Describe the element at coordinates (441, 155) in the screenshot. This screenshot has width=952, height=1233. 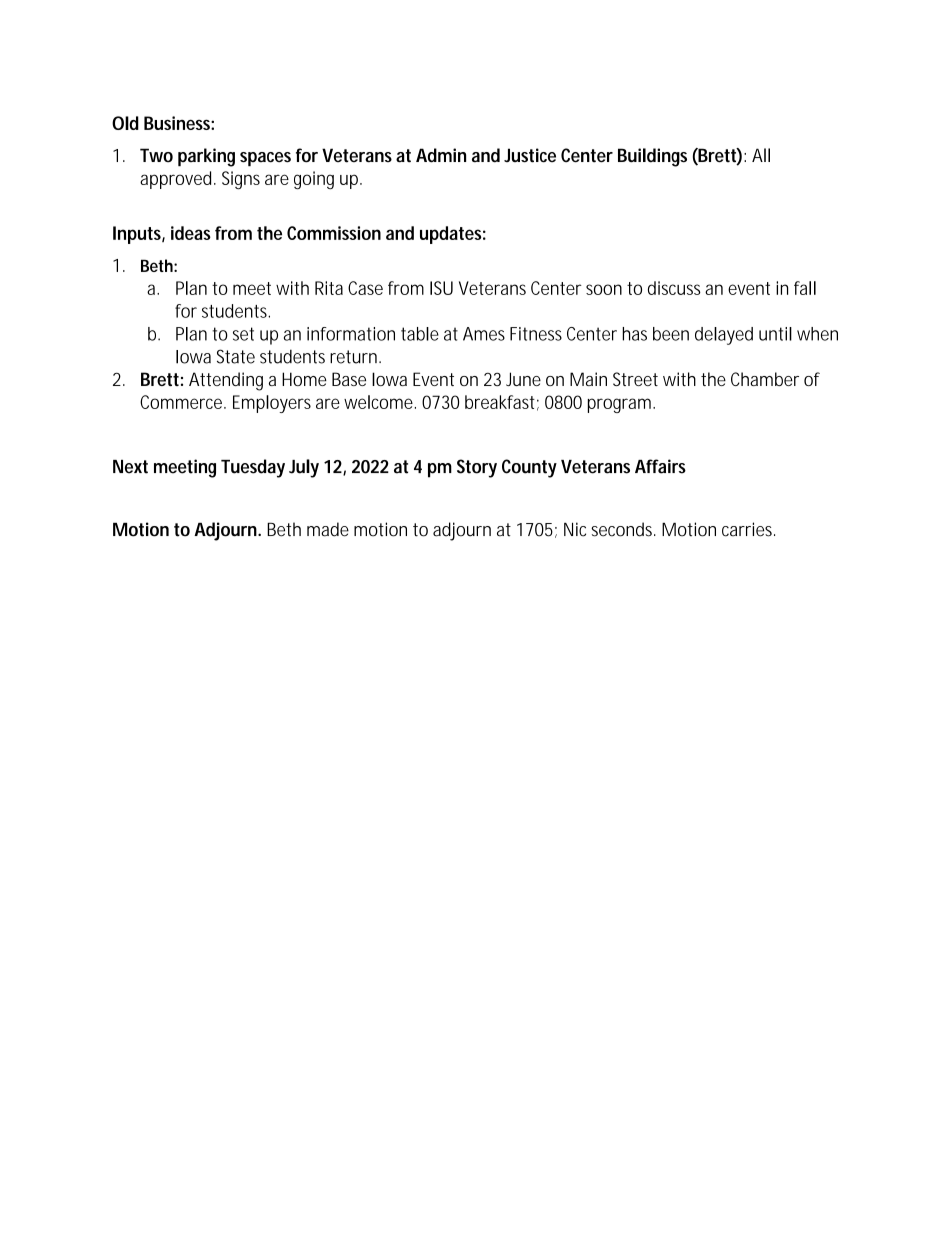
I see `Admin` at that location.
